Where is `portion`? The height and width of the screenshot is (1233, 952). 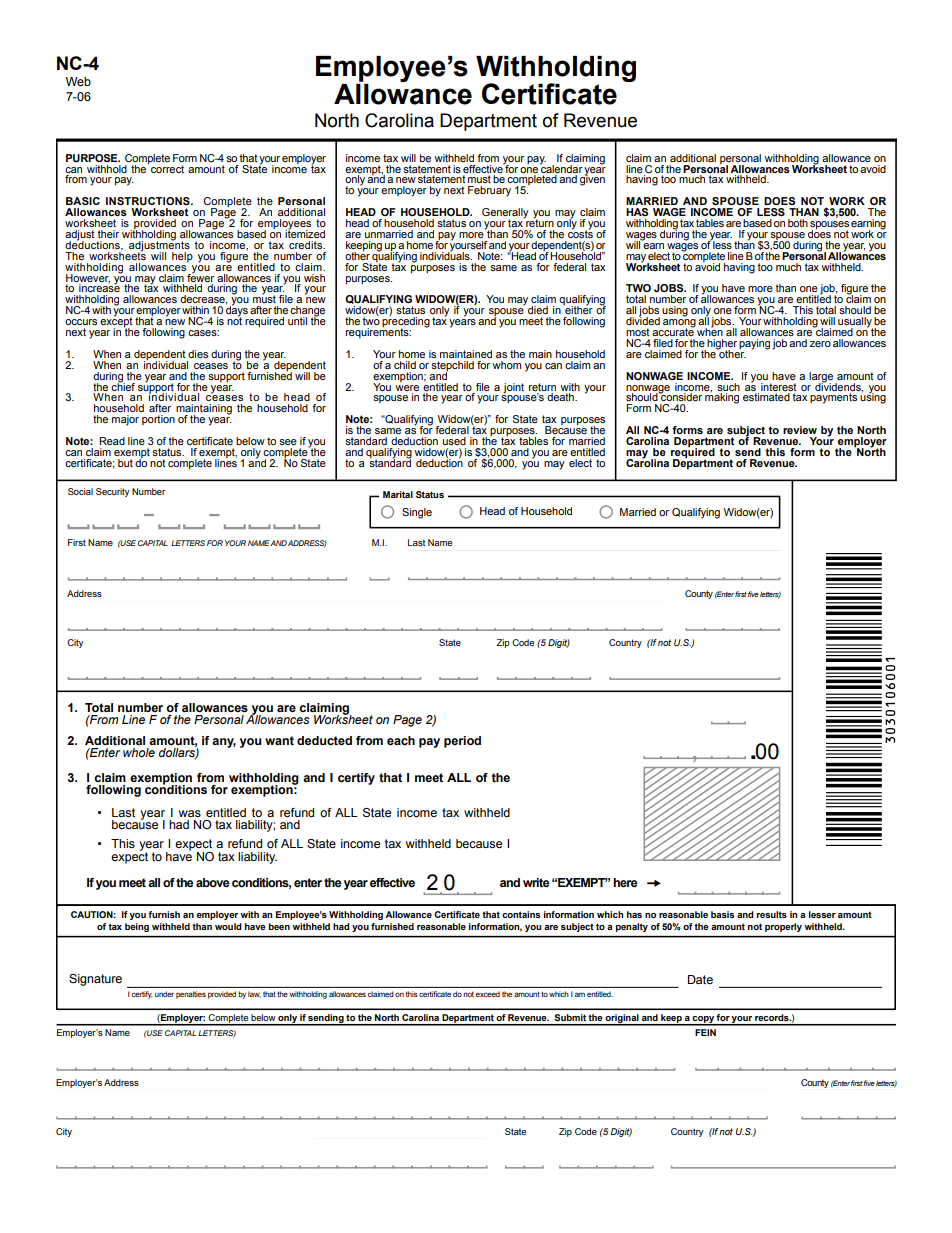 portion is located at coordinates (158, 420).
